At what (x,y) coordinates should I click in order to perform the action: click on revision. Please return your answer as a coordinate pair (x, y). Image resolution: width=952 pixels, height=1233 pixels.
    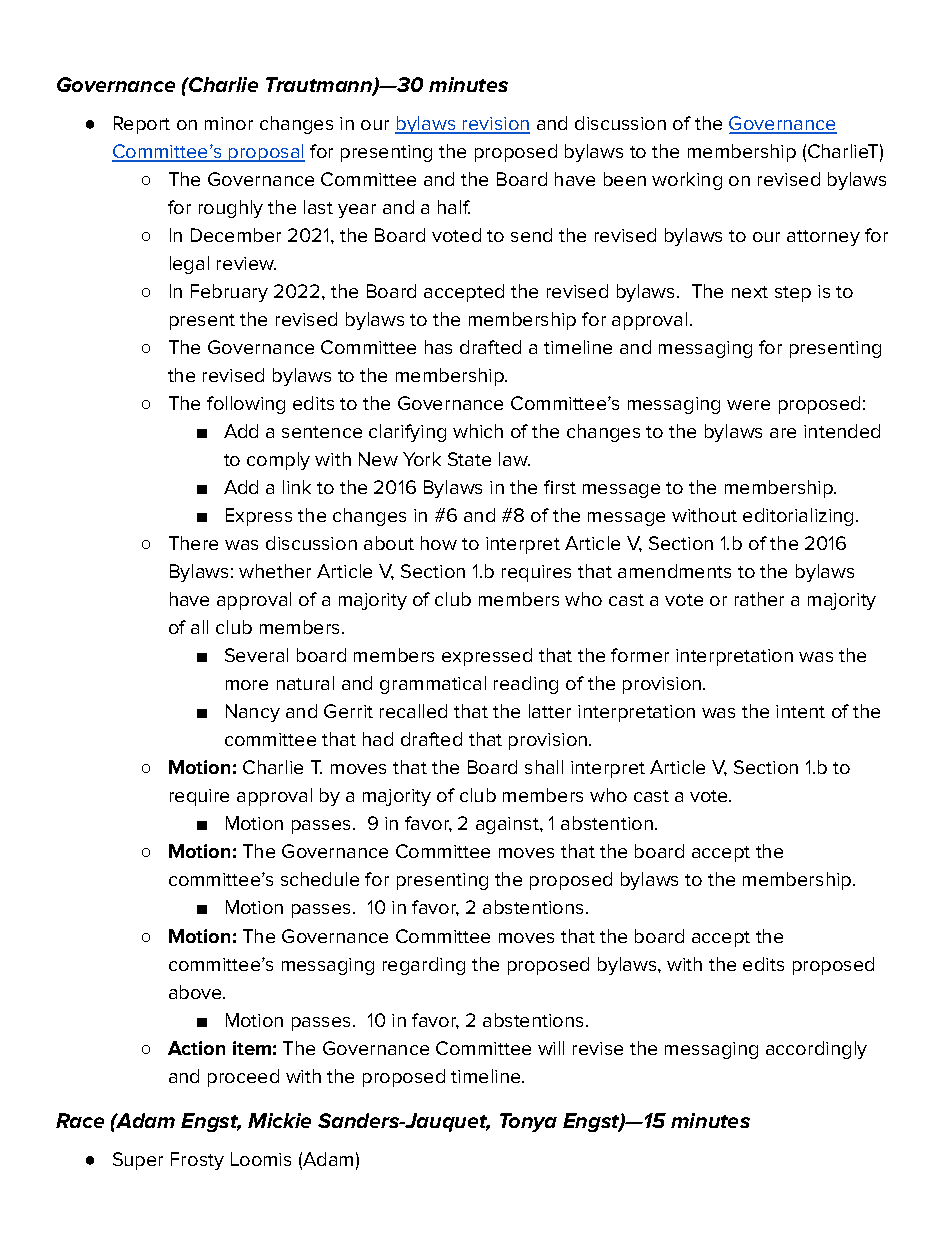
    Looking at the image, I should click on (495, 125).
